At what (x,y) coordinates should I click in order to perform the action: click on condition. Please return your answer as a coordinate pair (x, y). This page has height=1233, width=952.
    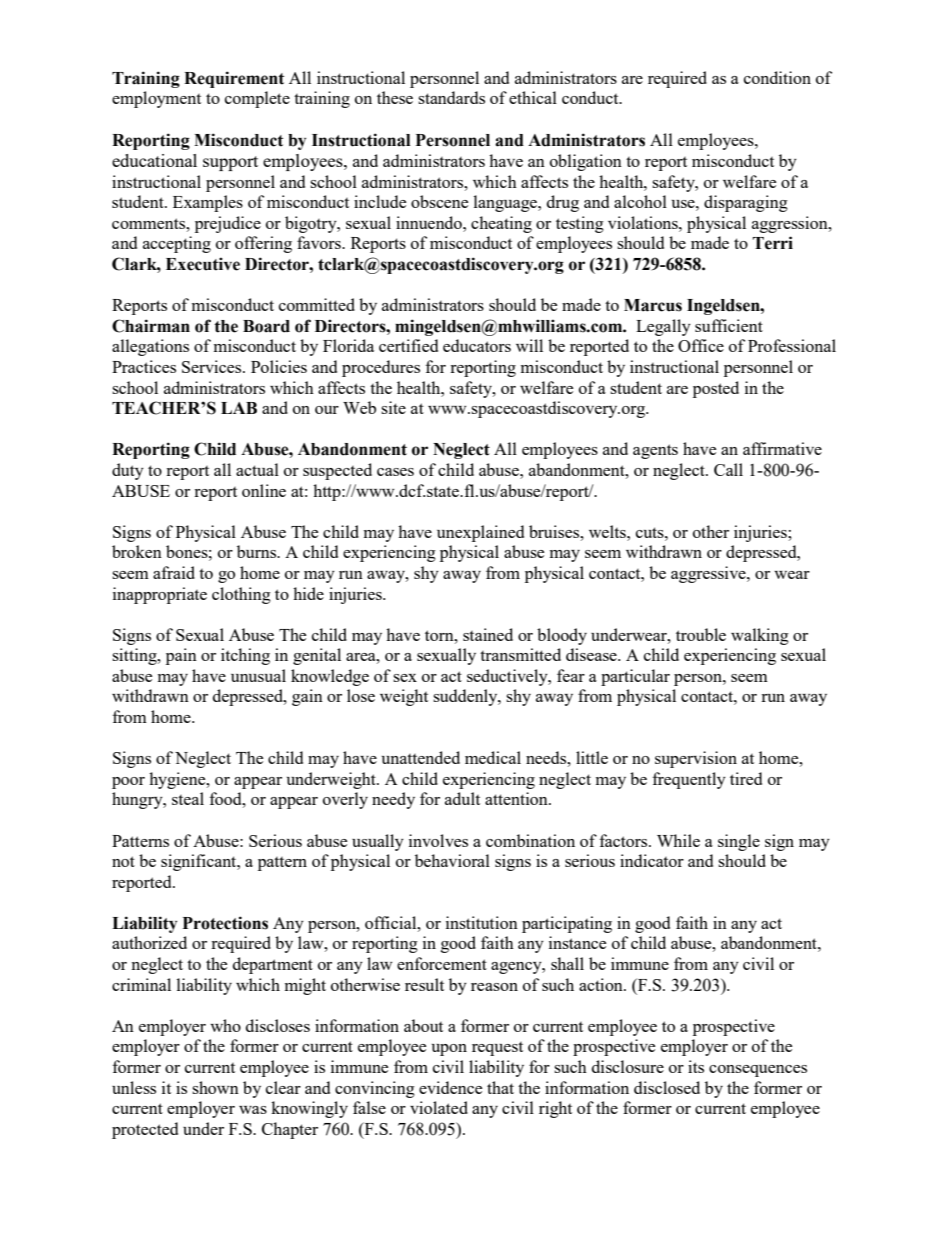
    Looking at the image, I should click on (777, 77).
